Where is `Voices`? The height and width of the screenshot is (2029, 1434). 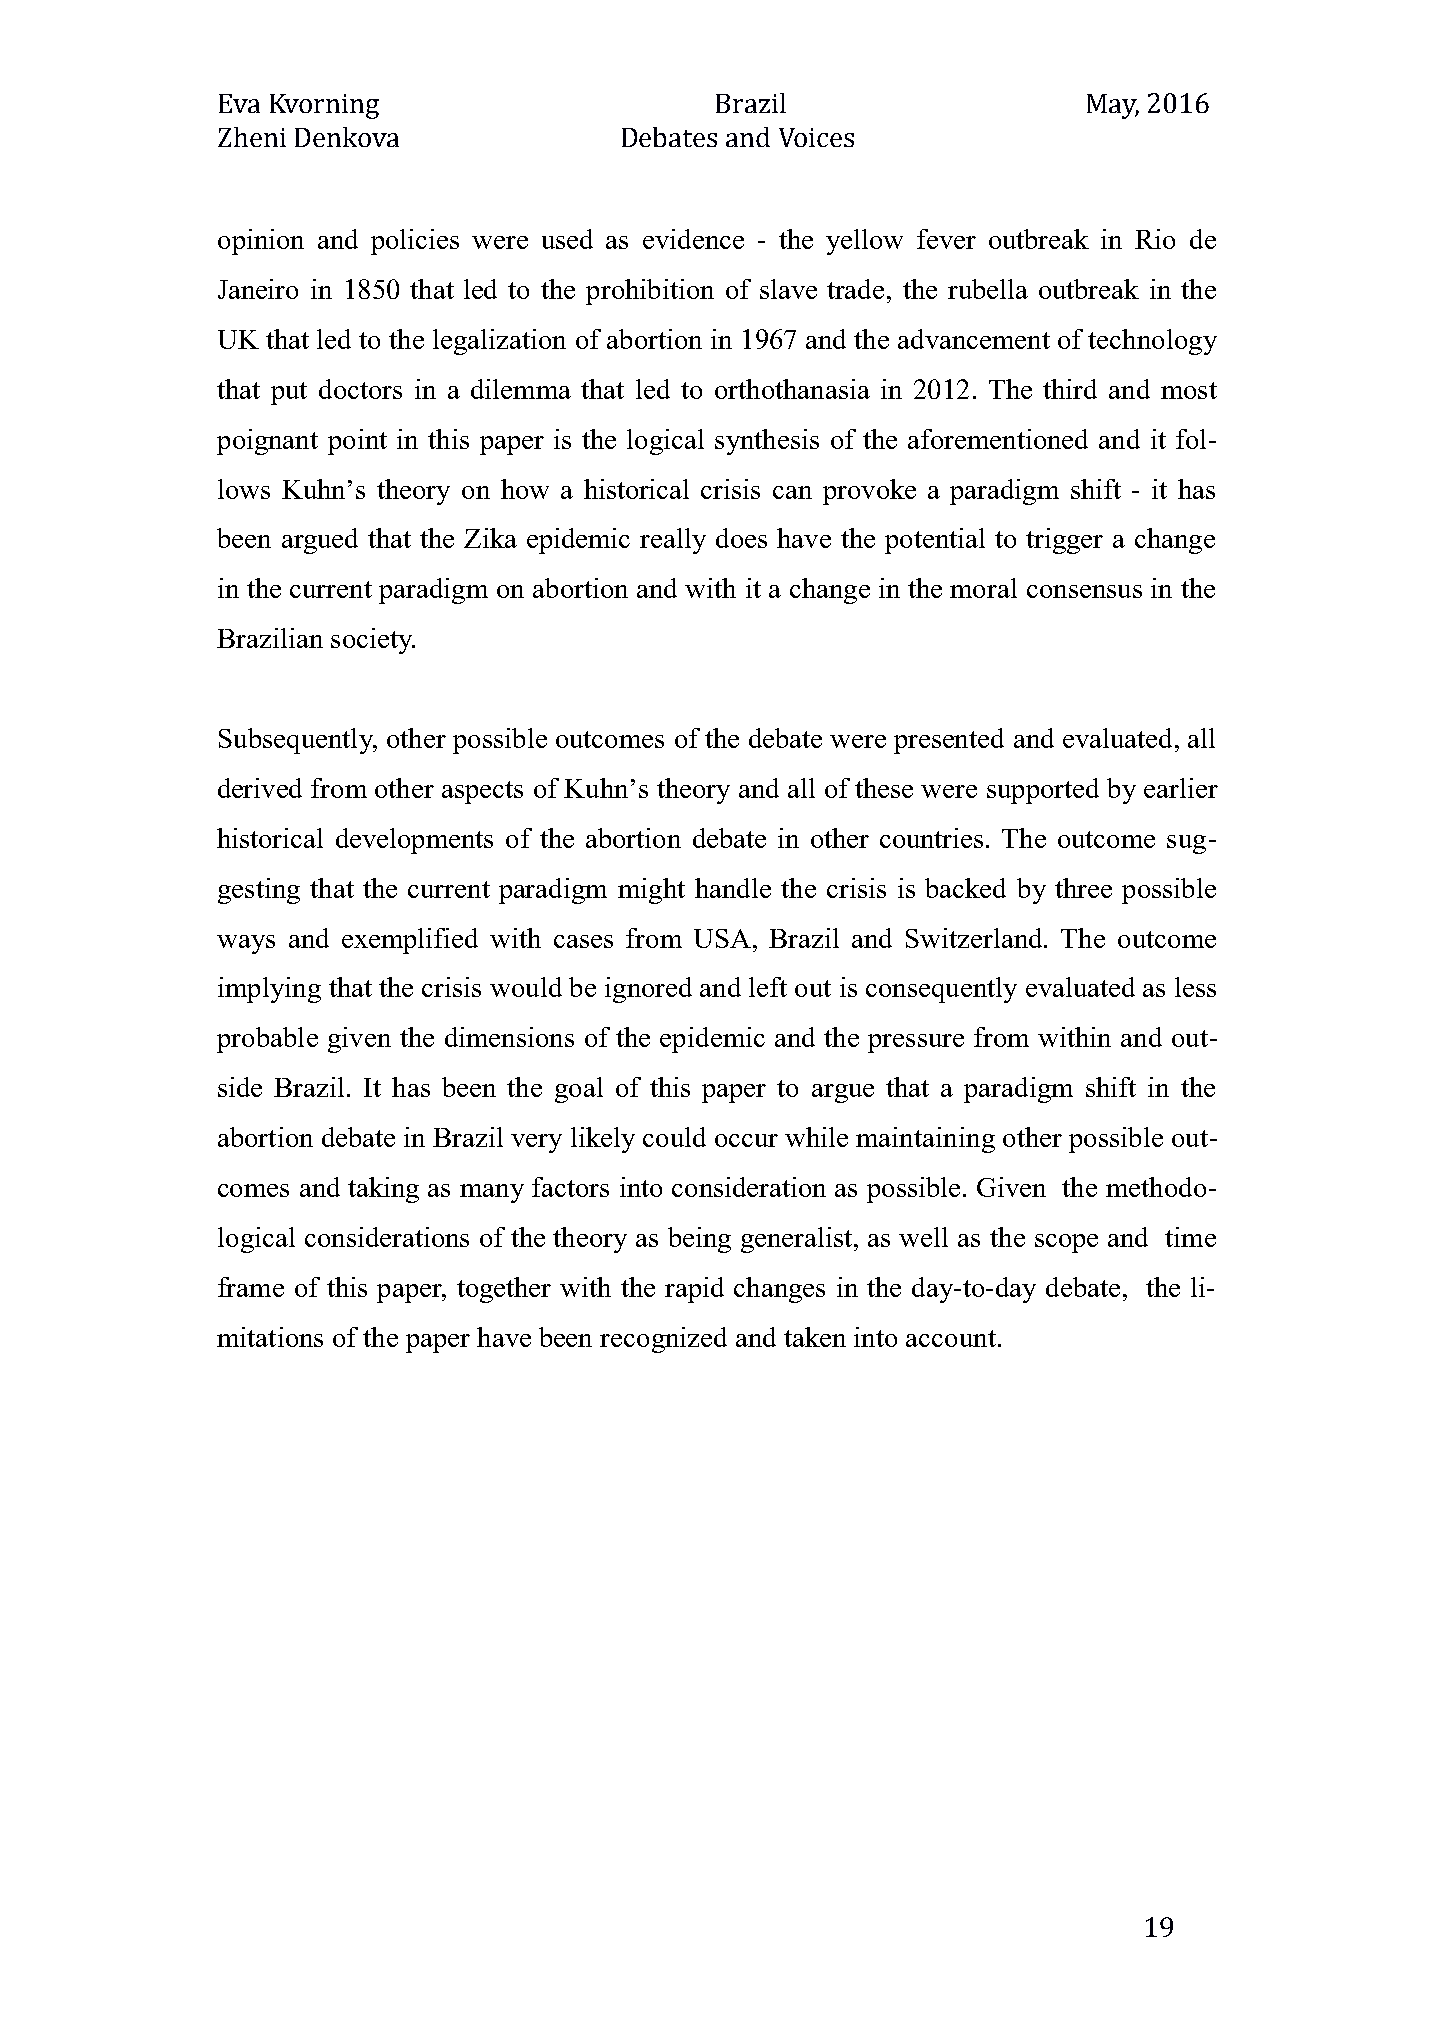
Voices is located at coordinates (816, 137).
